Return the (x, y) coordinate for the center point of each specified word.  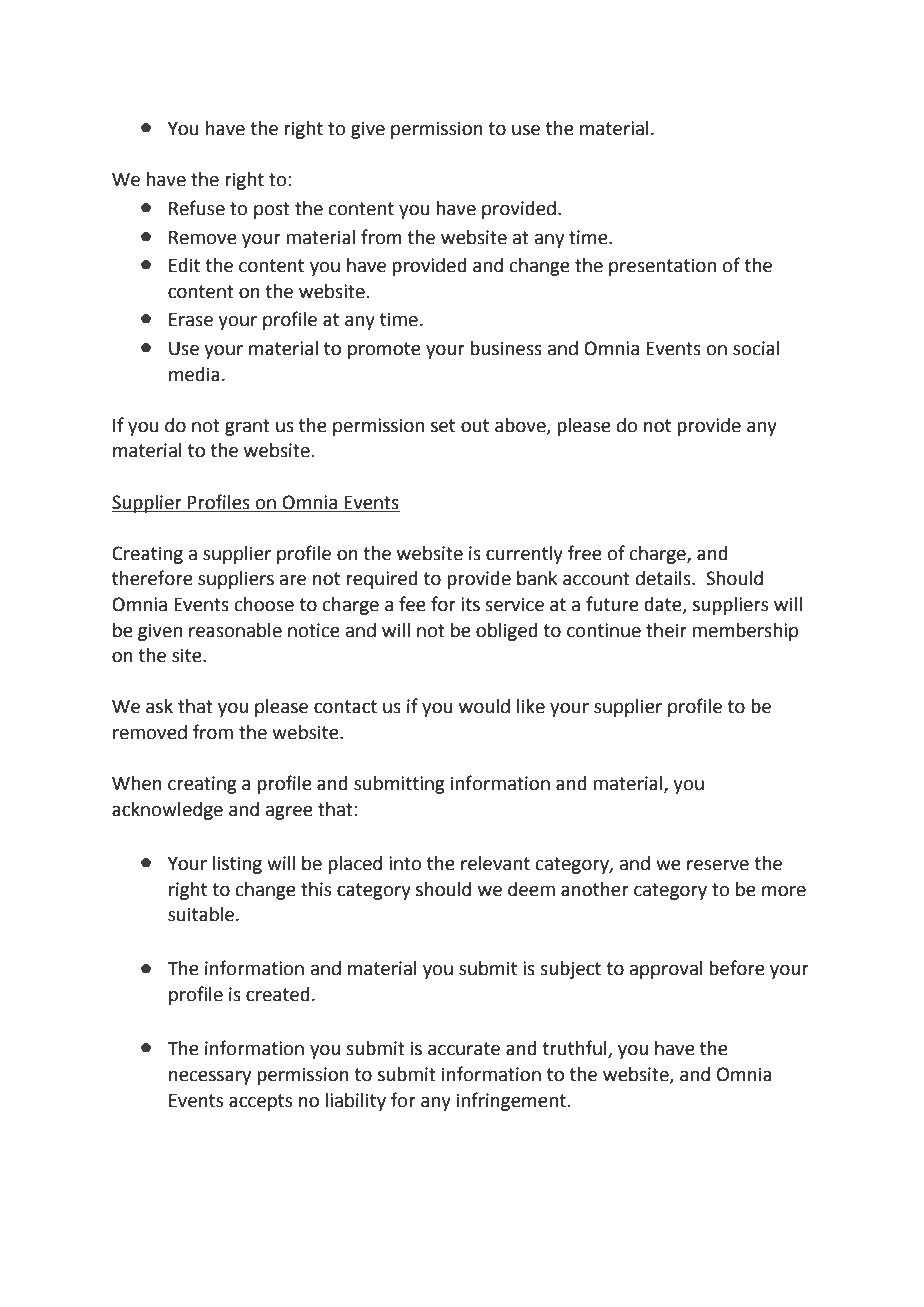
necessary (210, 1078)
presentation (662, 267)
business (506, 348)
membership (745, 632)
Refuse (197, 208)
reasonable (235, 630)
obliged (507, 632)
